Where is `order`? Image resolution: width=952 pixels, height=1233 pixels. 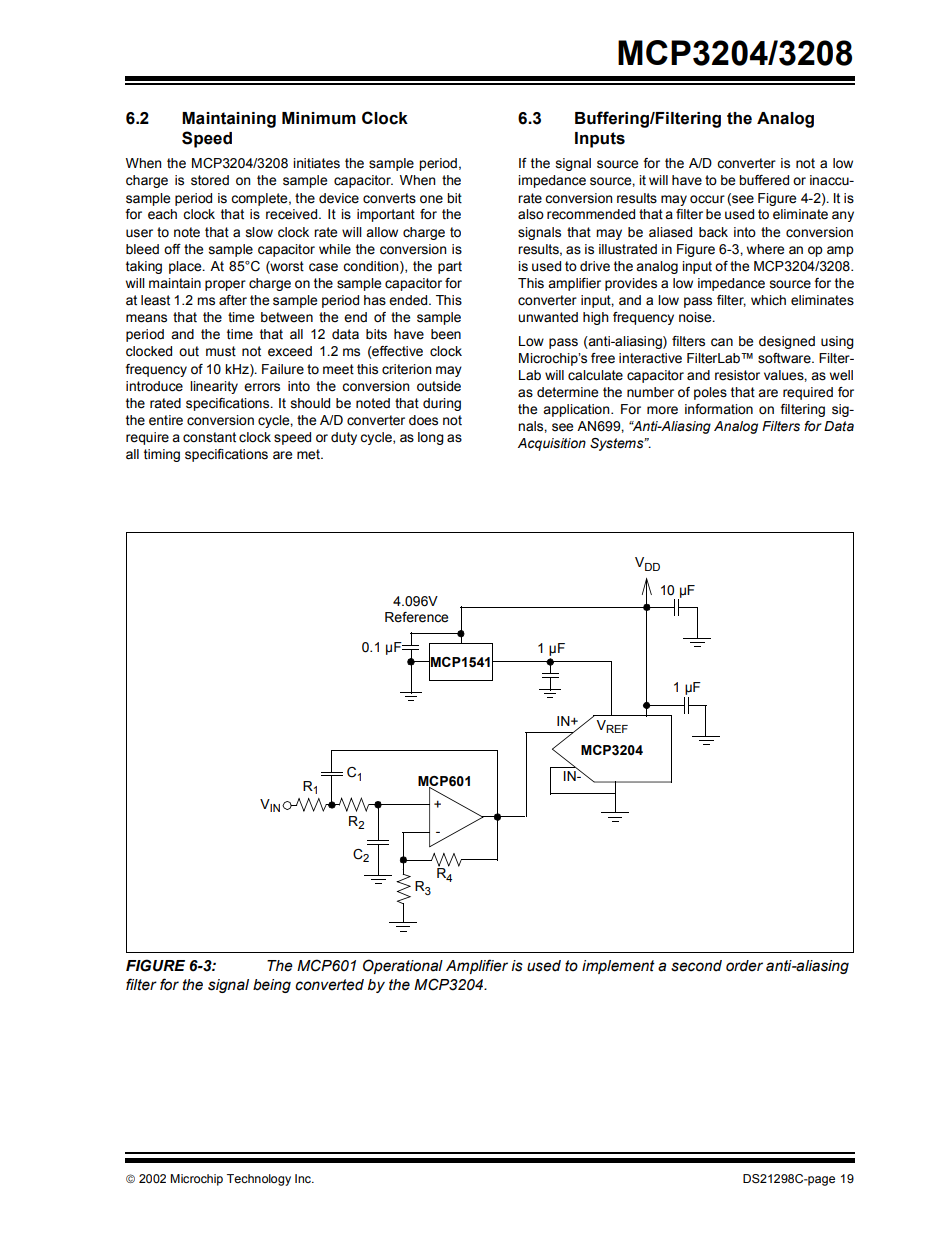
order is located at coordinates (744, 966).
